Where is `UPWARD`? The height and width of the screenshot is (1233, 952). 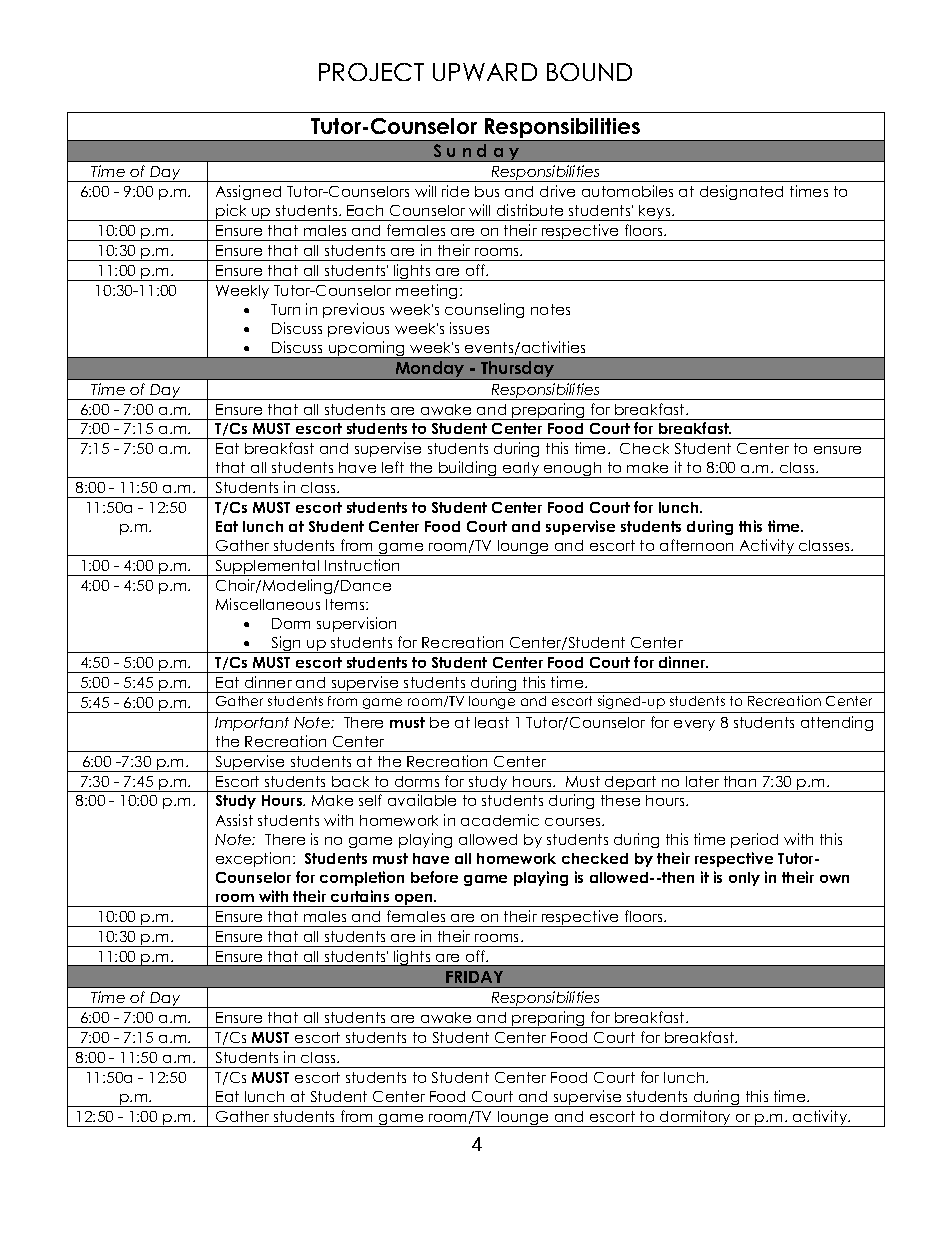 UPWARD is located at coordinates (485, 72).
